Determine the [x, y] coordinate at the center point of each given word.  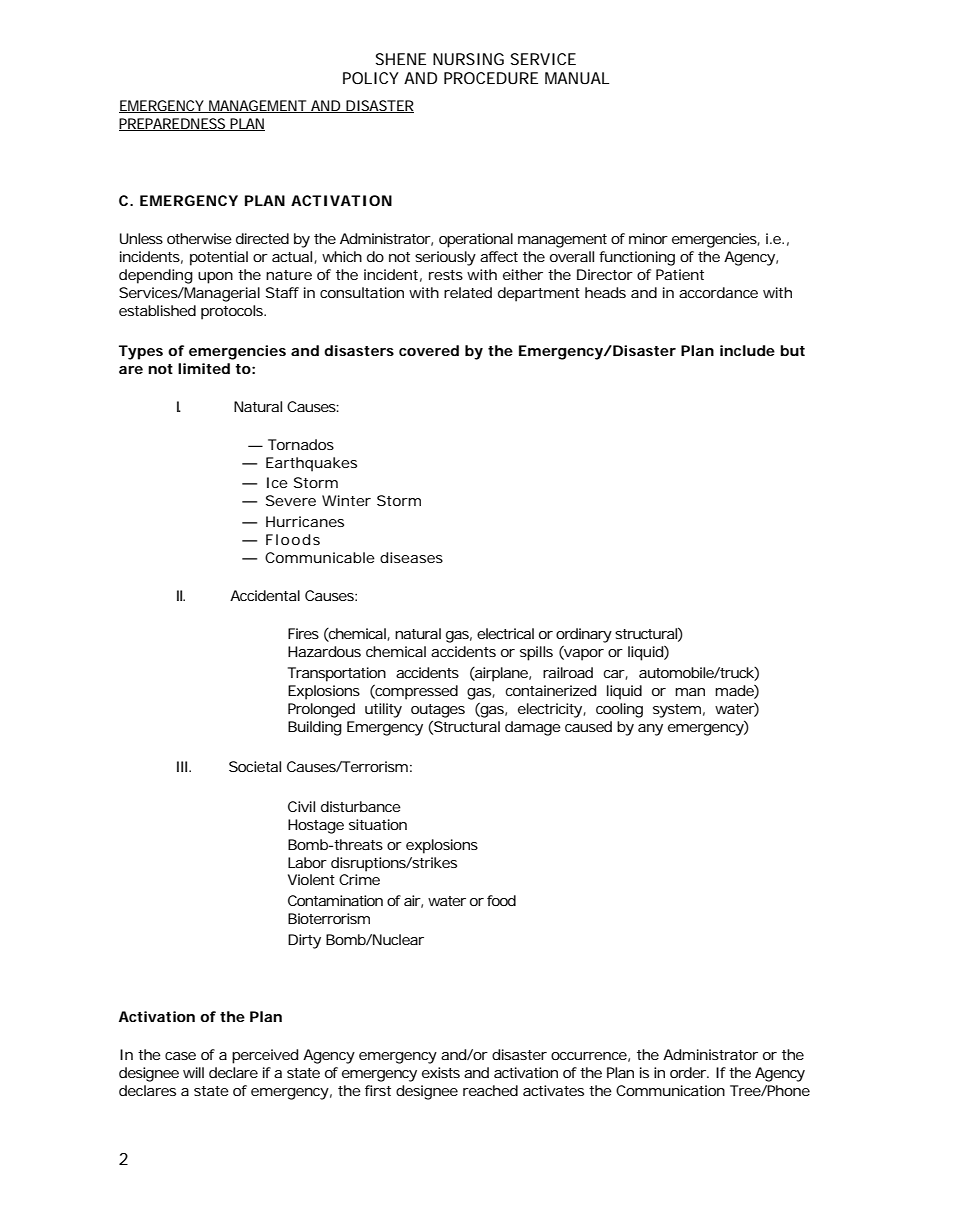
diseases [411, 557]
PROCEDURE [491, 78]
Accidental [265, 595]
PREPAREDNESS [174, 124]
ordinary [584, 635]
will [193, 1072]
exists [441, 1072]
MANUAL [577, 78]
